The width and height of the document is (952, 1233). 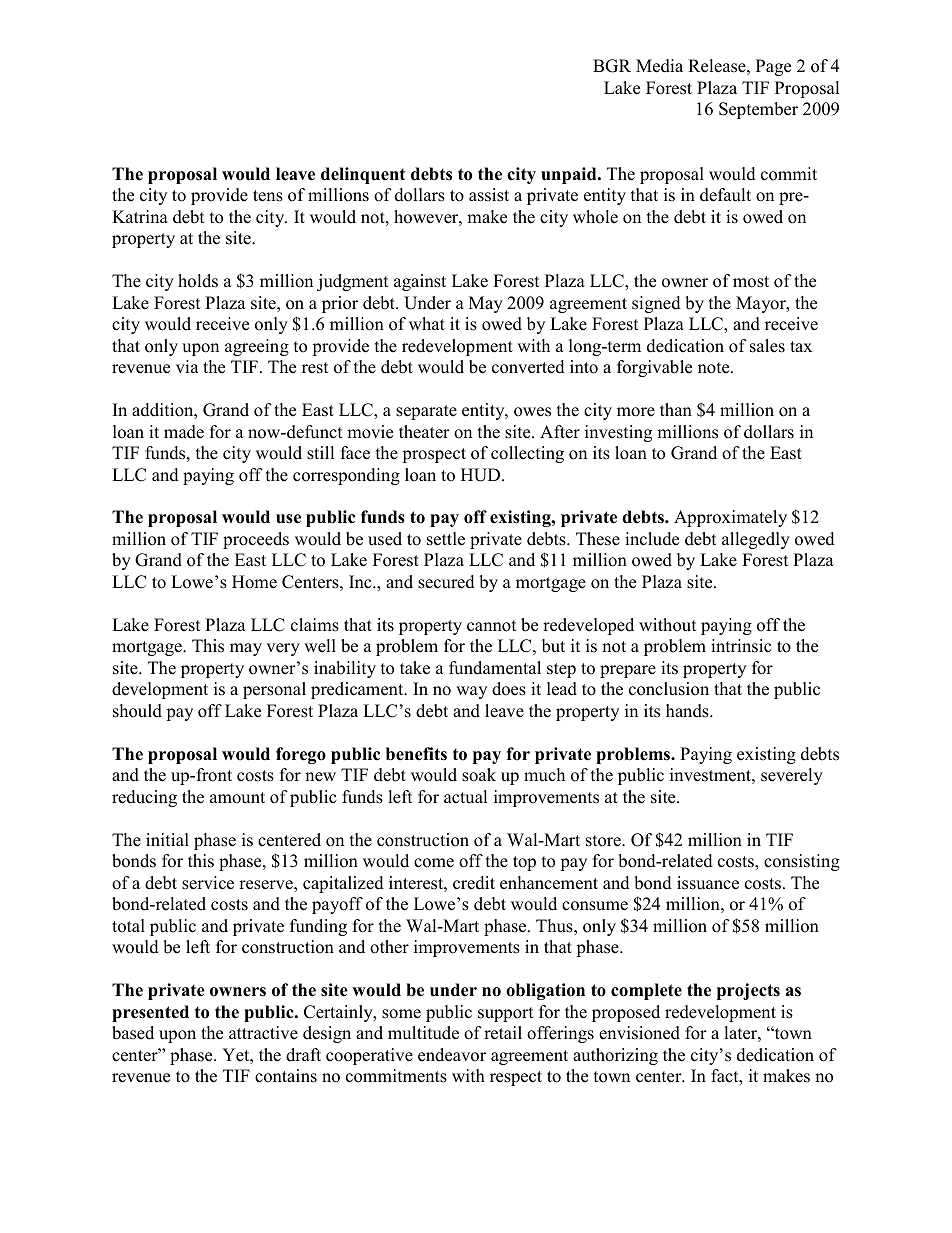 I want to click on assist, so click(x=489, y=195).
